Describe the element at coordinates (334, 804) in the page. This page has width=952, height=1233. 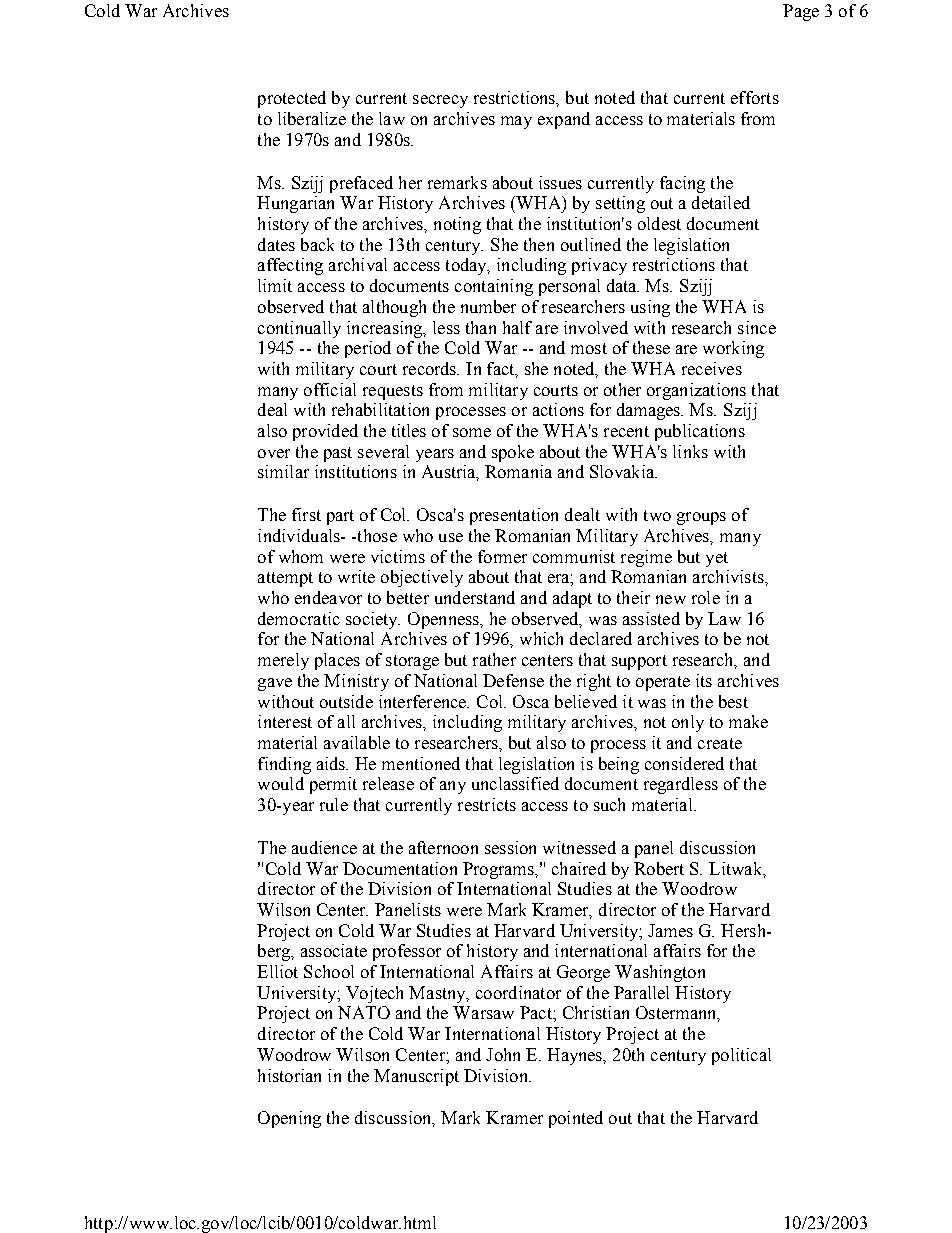
I see `rule` at that location.
